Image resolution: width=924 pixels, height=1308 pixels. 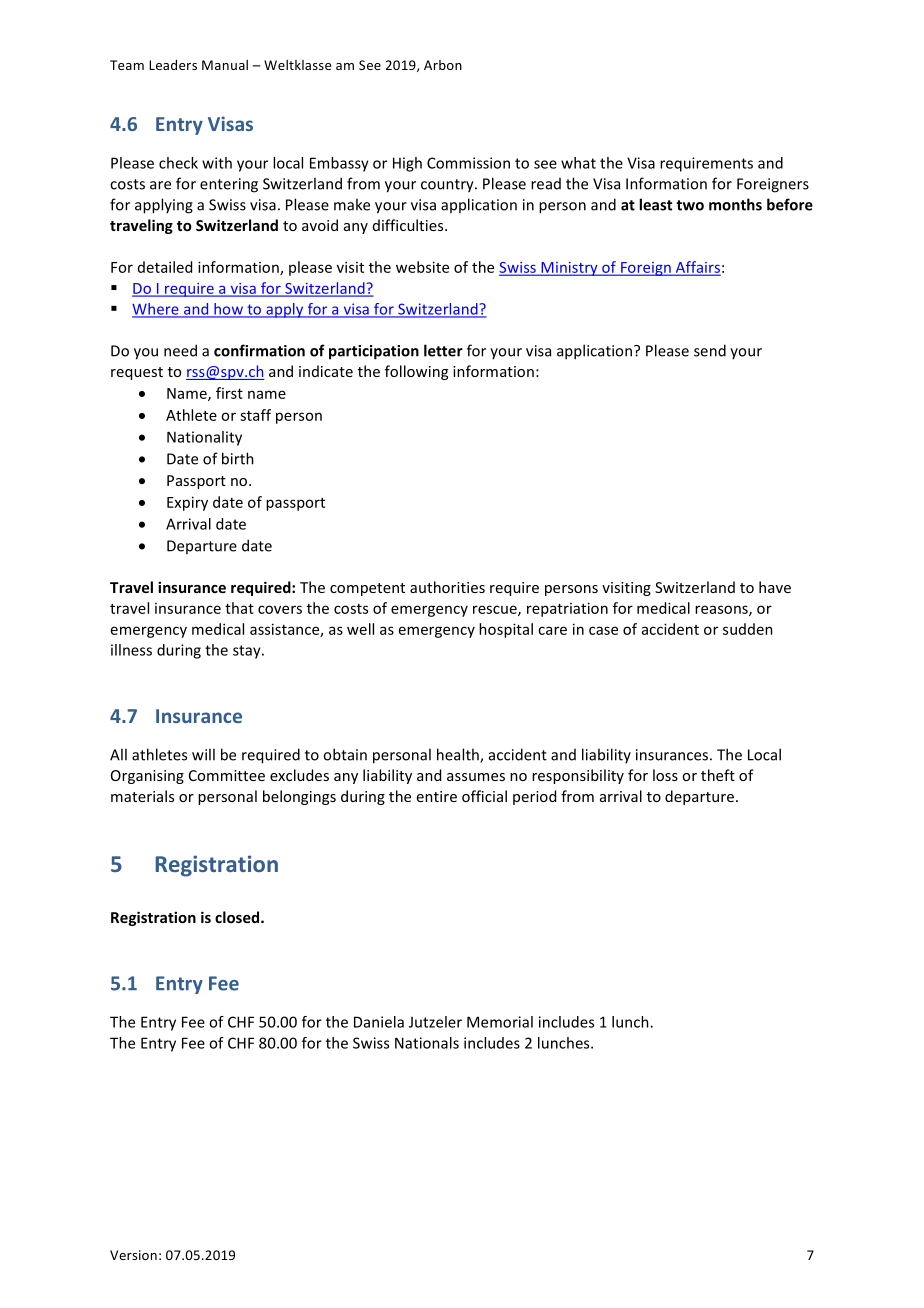 What do you see at coordinates (427, 1043) in the document?
I see `Nationals` at bounding box center [427, 1043].
